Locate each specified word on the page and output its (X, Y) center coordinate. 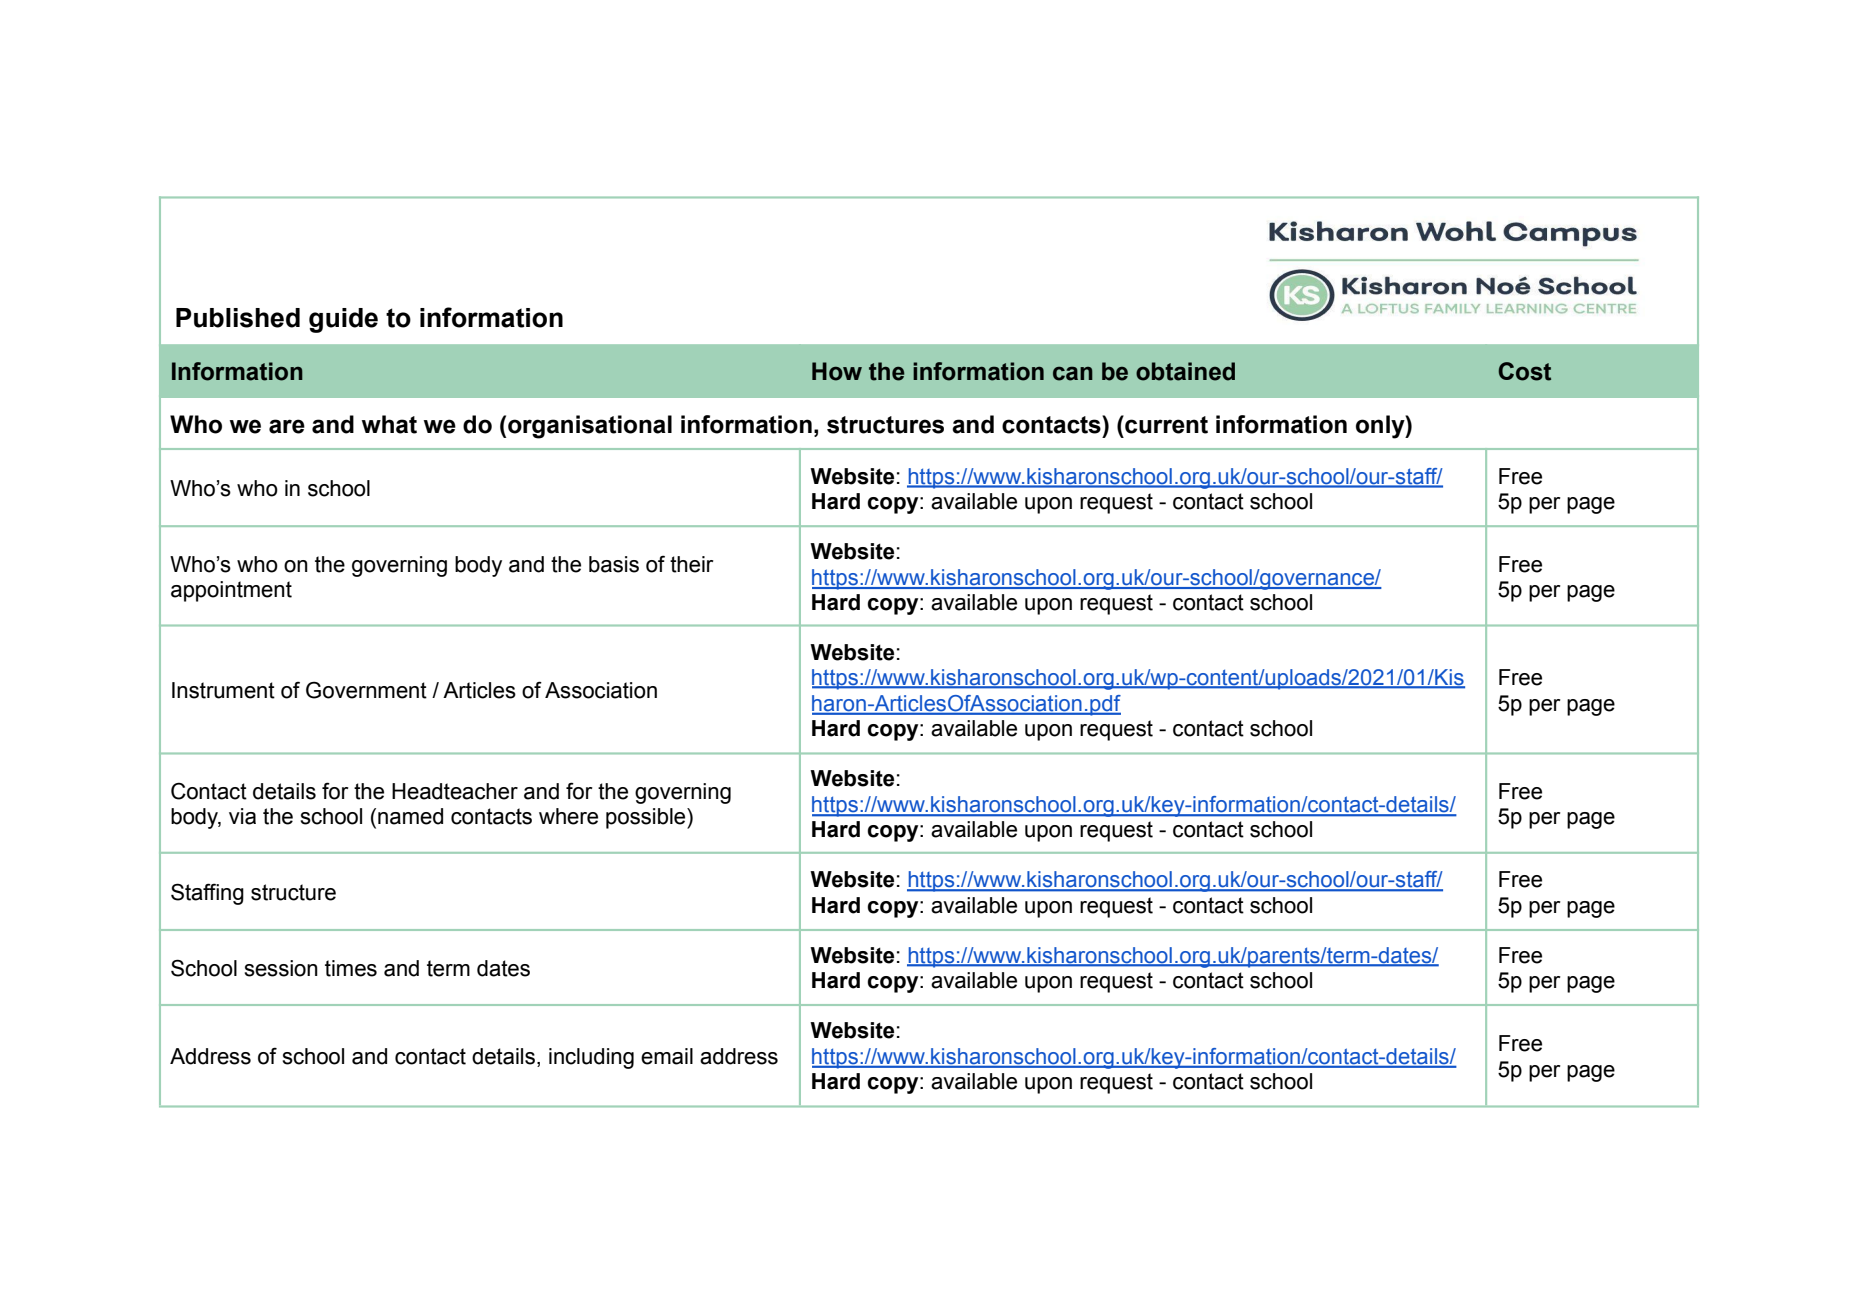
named (410, 816)
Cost (1524, 371)
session (281, 968)
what (389, 424)
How (837, 371)
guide (343, 320)
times (351, 968)
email (667, 1056)
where (568, 816)
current (1165, 424)
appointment (231, 591)
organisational (590, 427)
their (692, 564)
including (591, 1058)
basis (614, 564)
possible (647, 818)
